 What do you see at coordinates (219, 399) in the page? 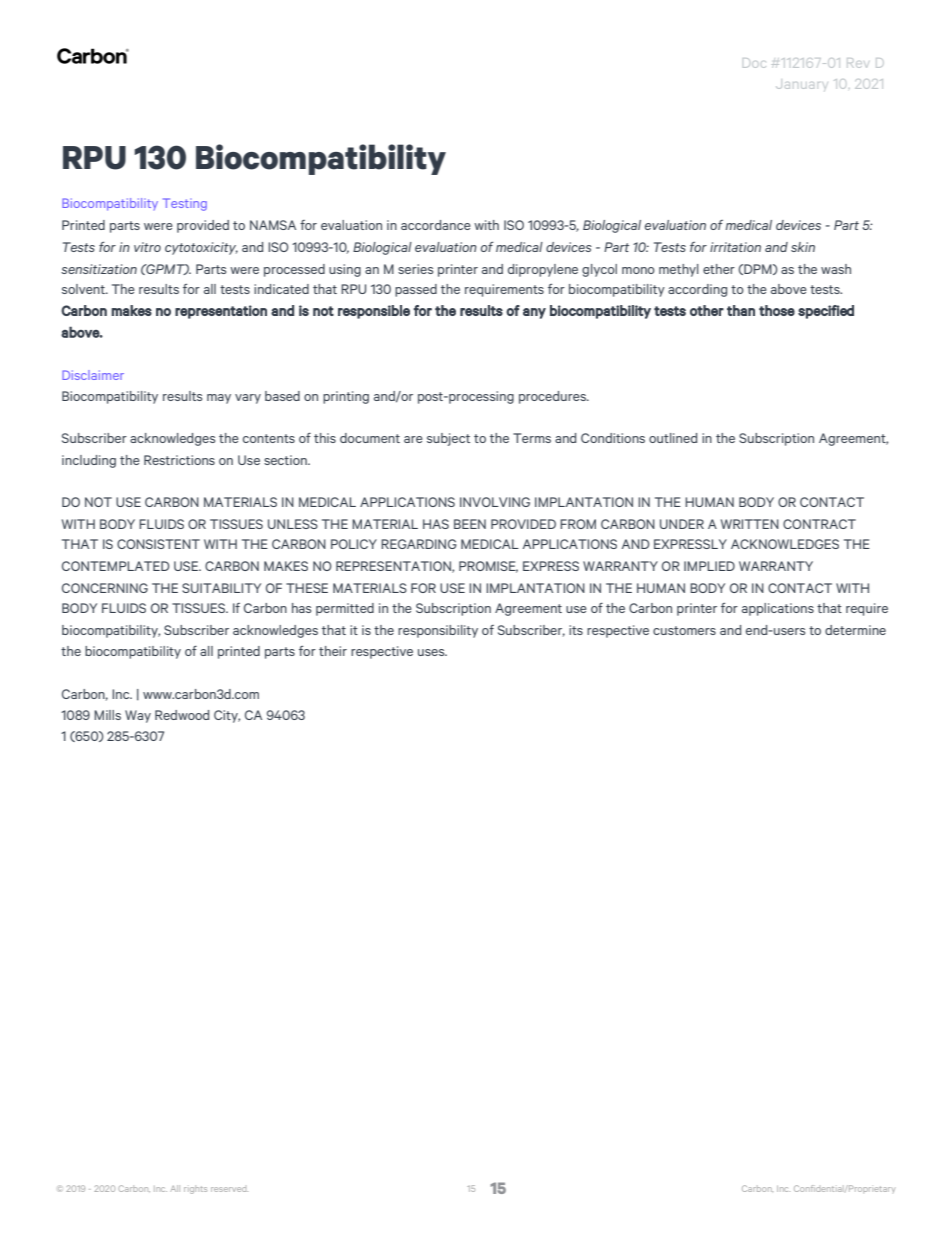
I see `may` at bounding box center [219, 399].
